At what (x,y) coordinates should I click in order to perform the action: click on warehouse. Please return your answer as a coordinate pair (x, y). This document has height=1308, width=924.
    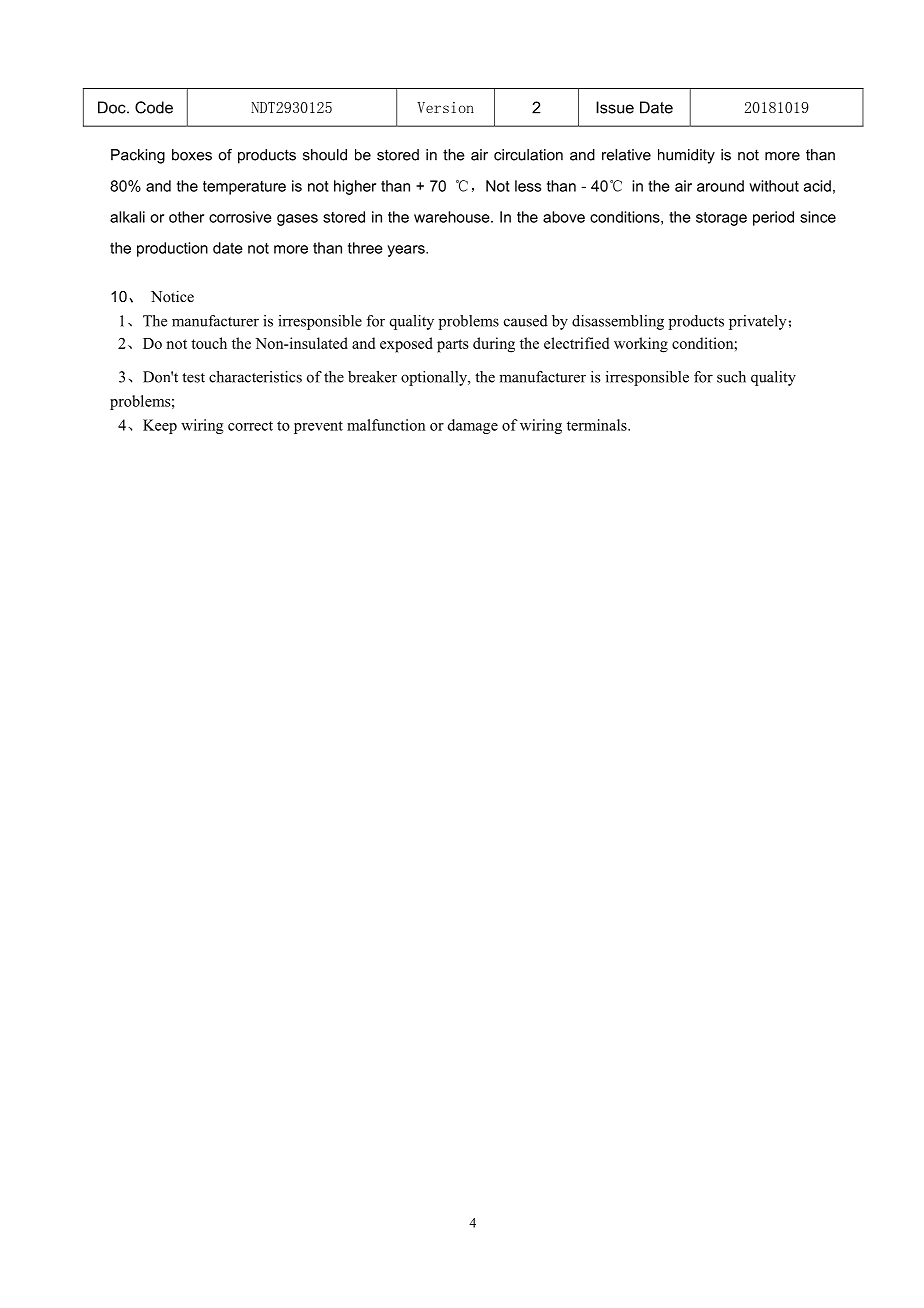
    Looking at the image, I should click on (453, 217).
